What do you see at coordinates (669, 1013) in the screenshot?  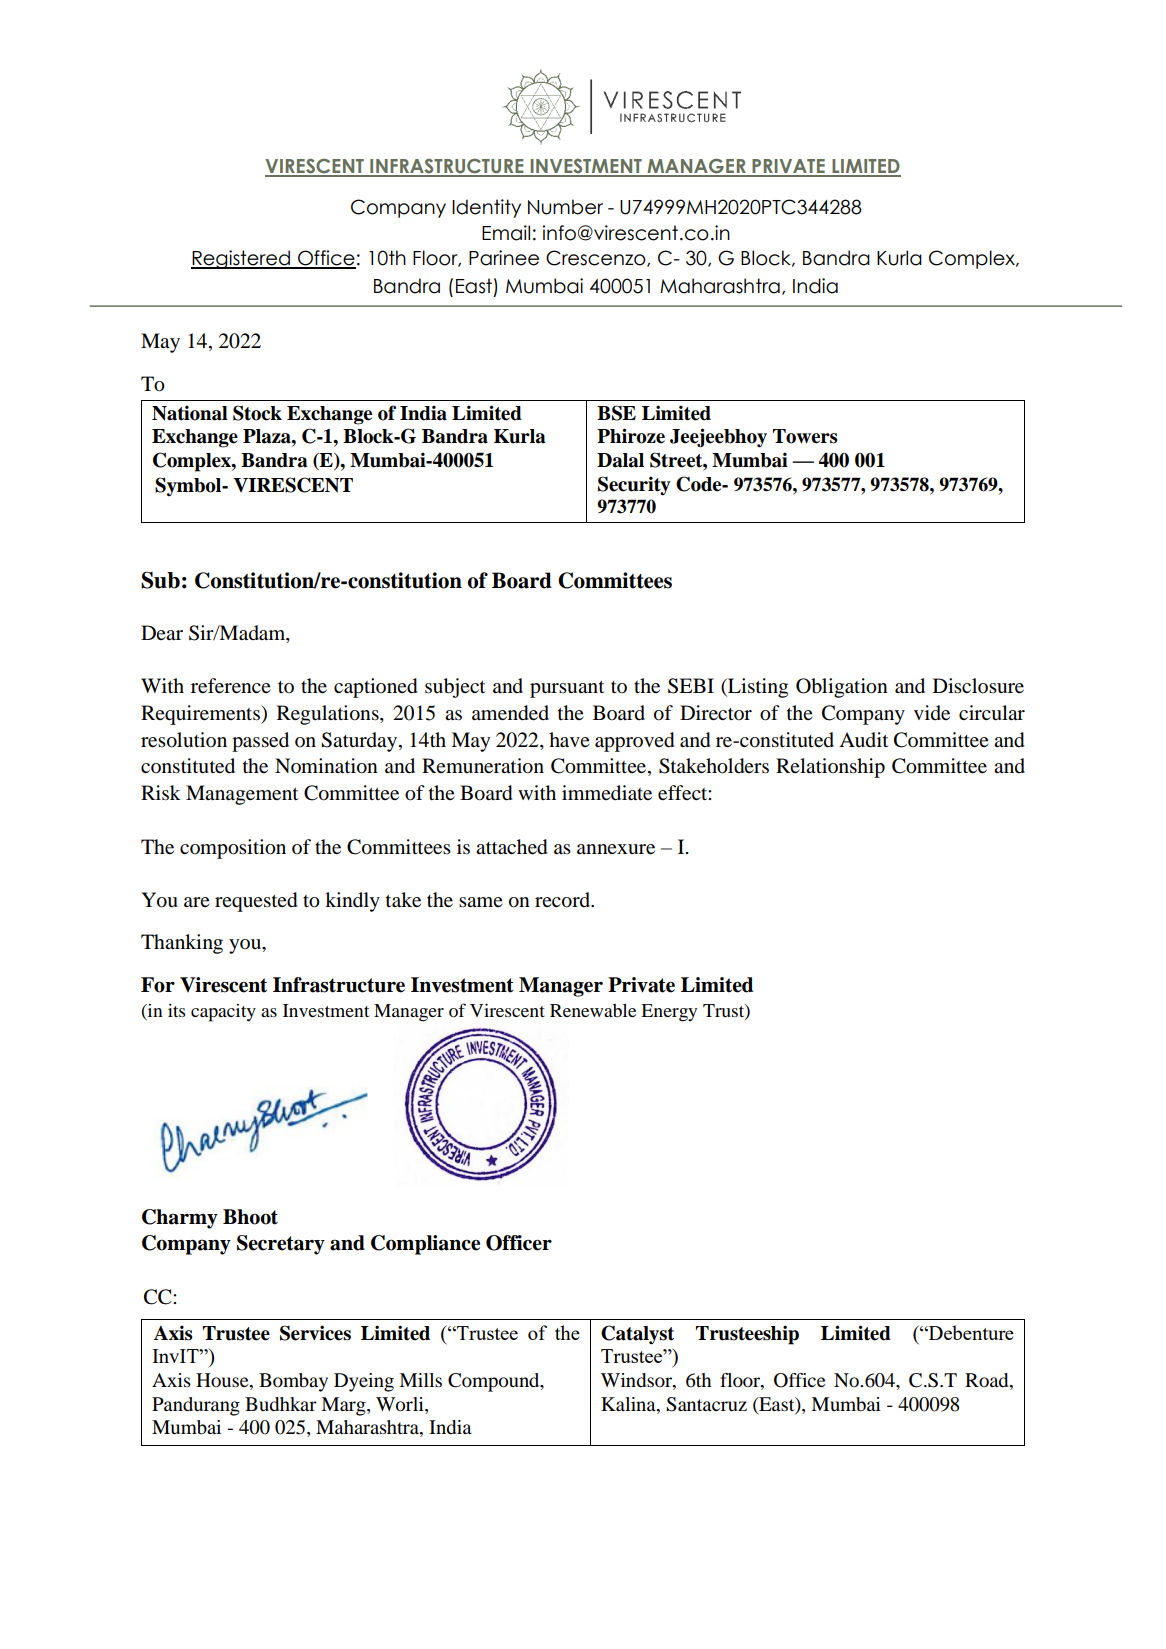 I see `Energy` at bounding box center [669, 1013].
